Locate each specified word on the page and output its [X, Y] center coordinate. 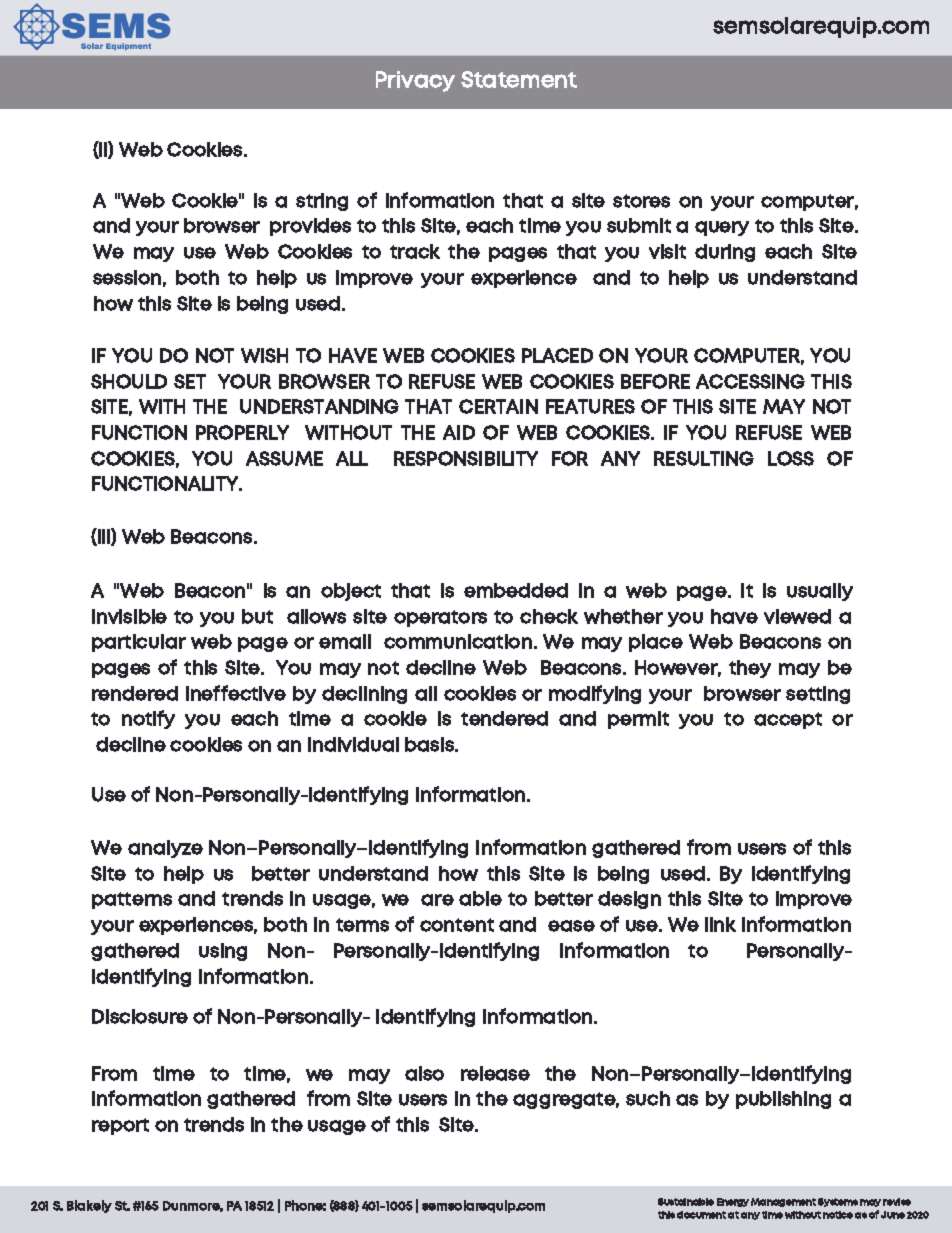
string [322, 202]
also [424, 1073]
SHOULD [129, 381]
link [720, 924]
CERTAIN [498, 406]
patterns [132, 900]
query [722, 228]
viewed [797, 616]
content [457, 925]
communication [458, 641]
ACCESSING [750, 381]
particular [139, 643]
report [120, 1126]
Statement [519, 79]
